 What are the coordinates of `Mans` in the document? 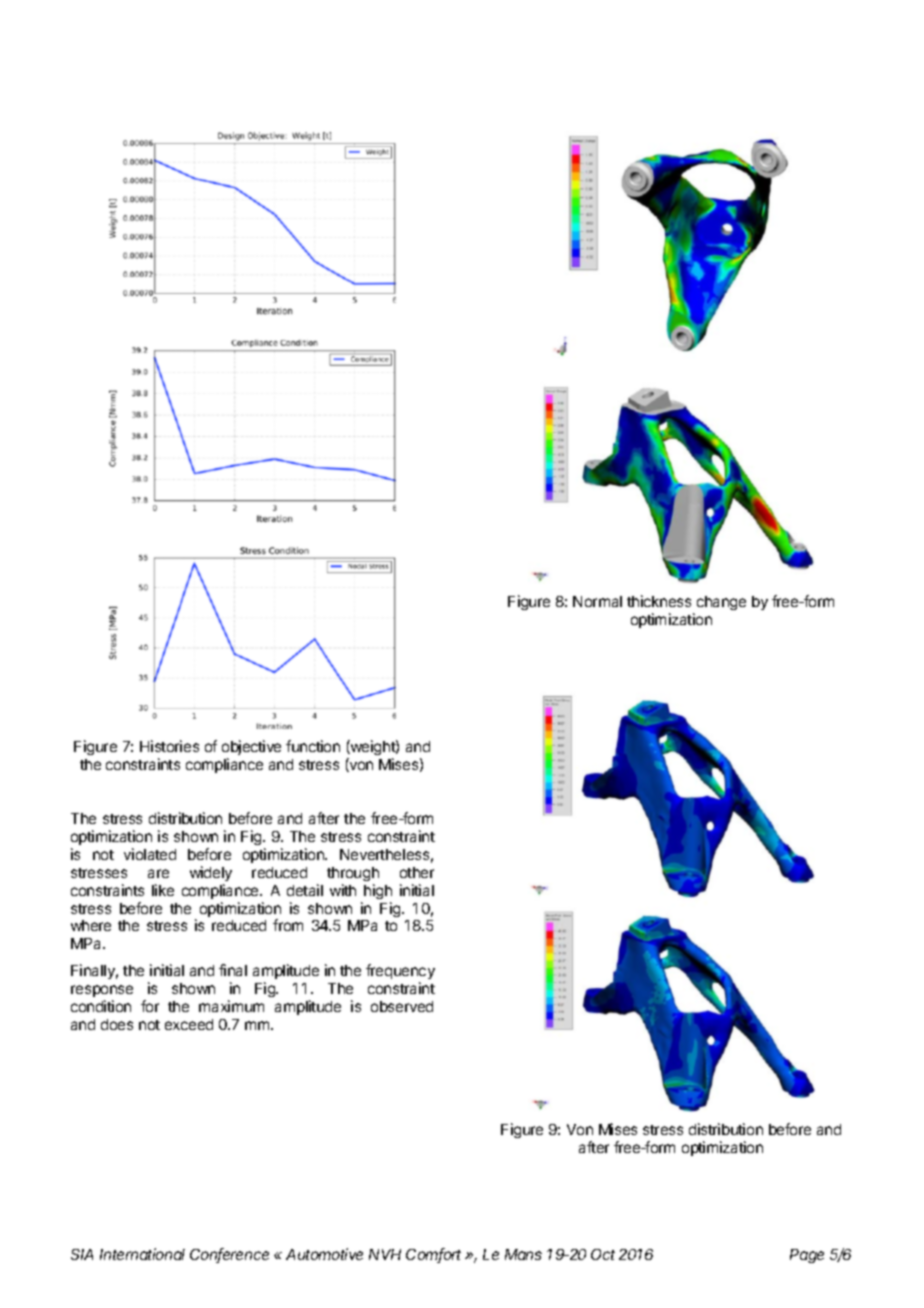 It's located at (523, 1254).
